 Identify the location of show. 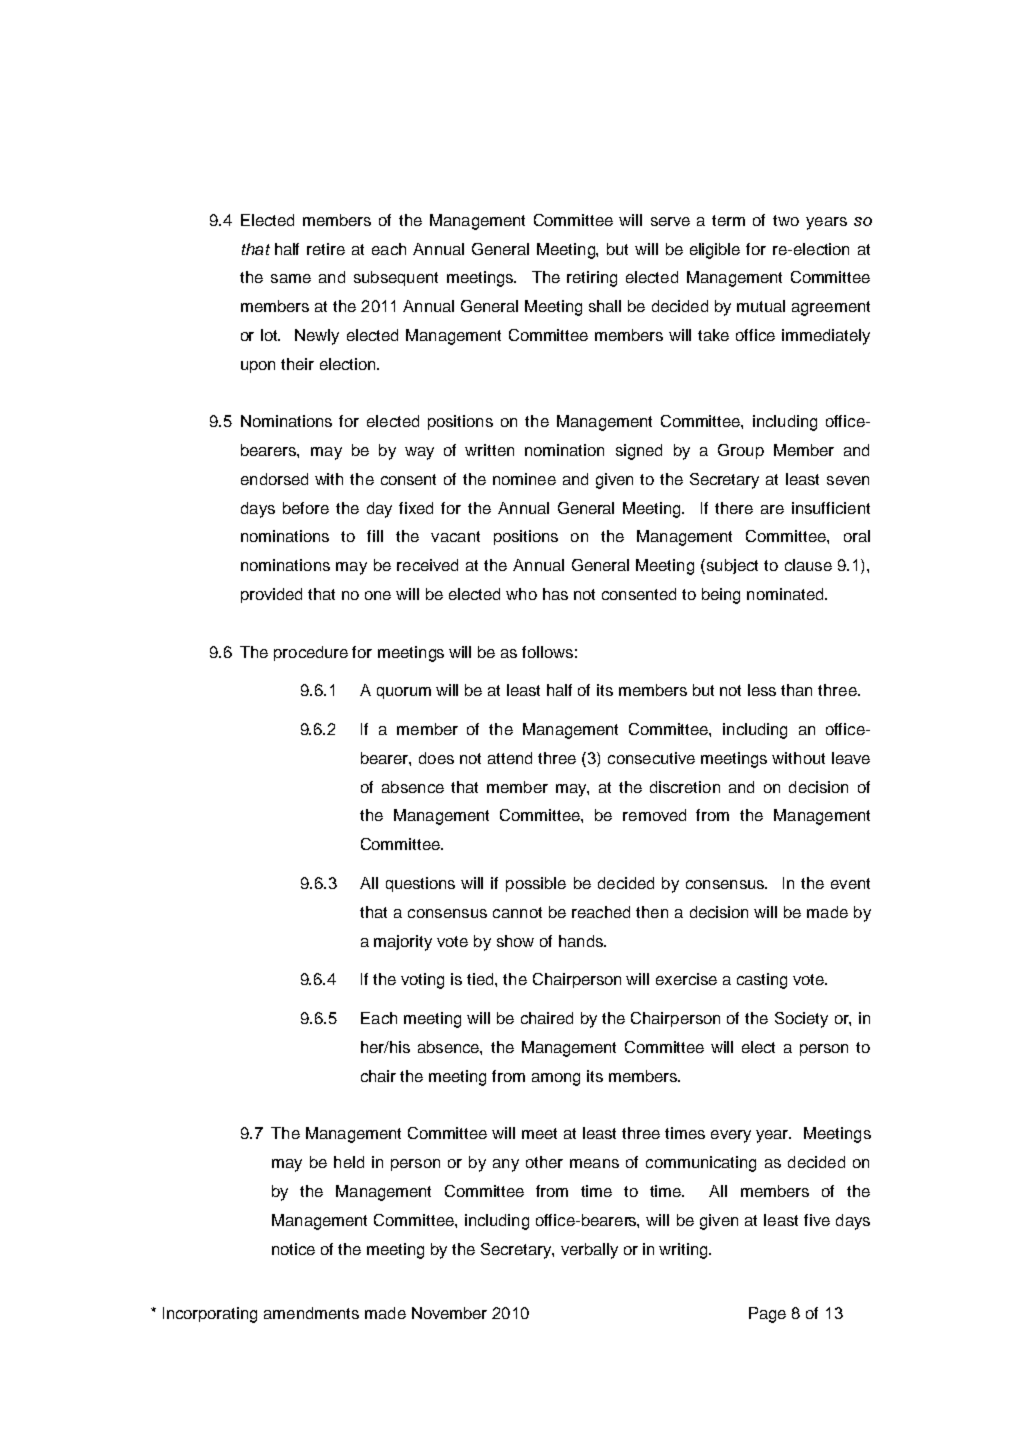
(515, 941).
